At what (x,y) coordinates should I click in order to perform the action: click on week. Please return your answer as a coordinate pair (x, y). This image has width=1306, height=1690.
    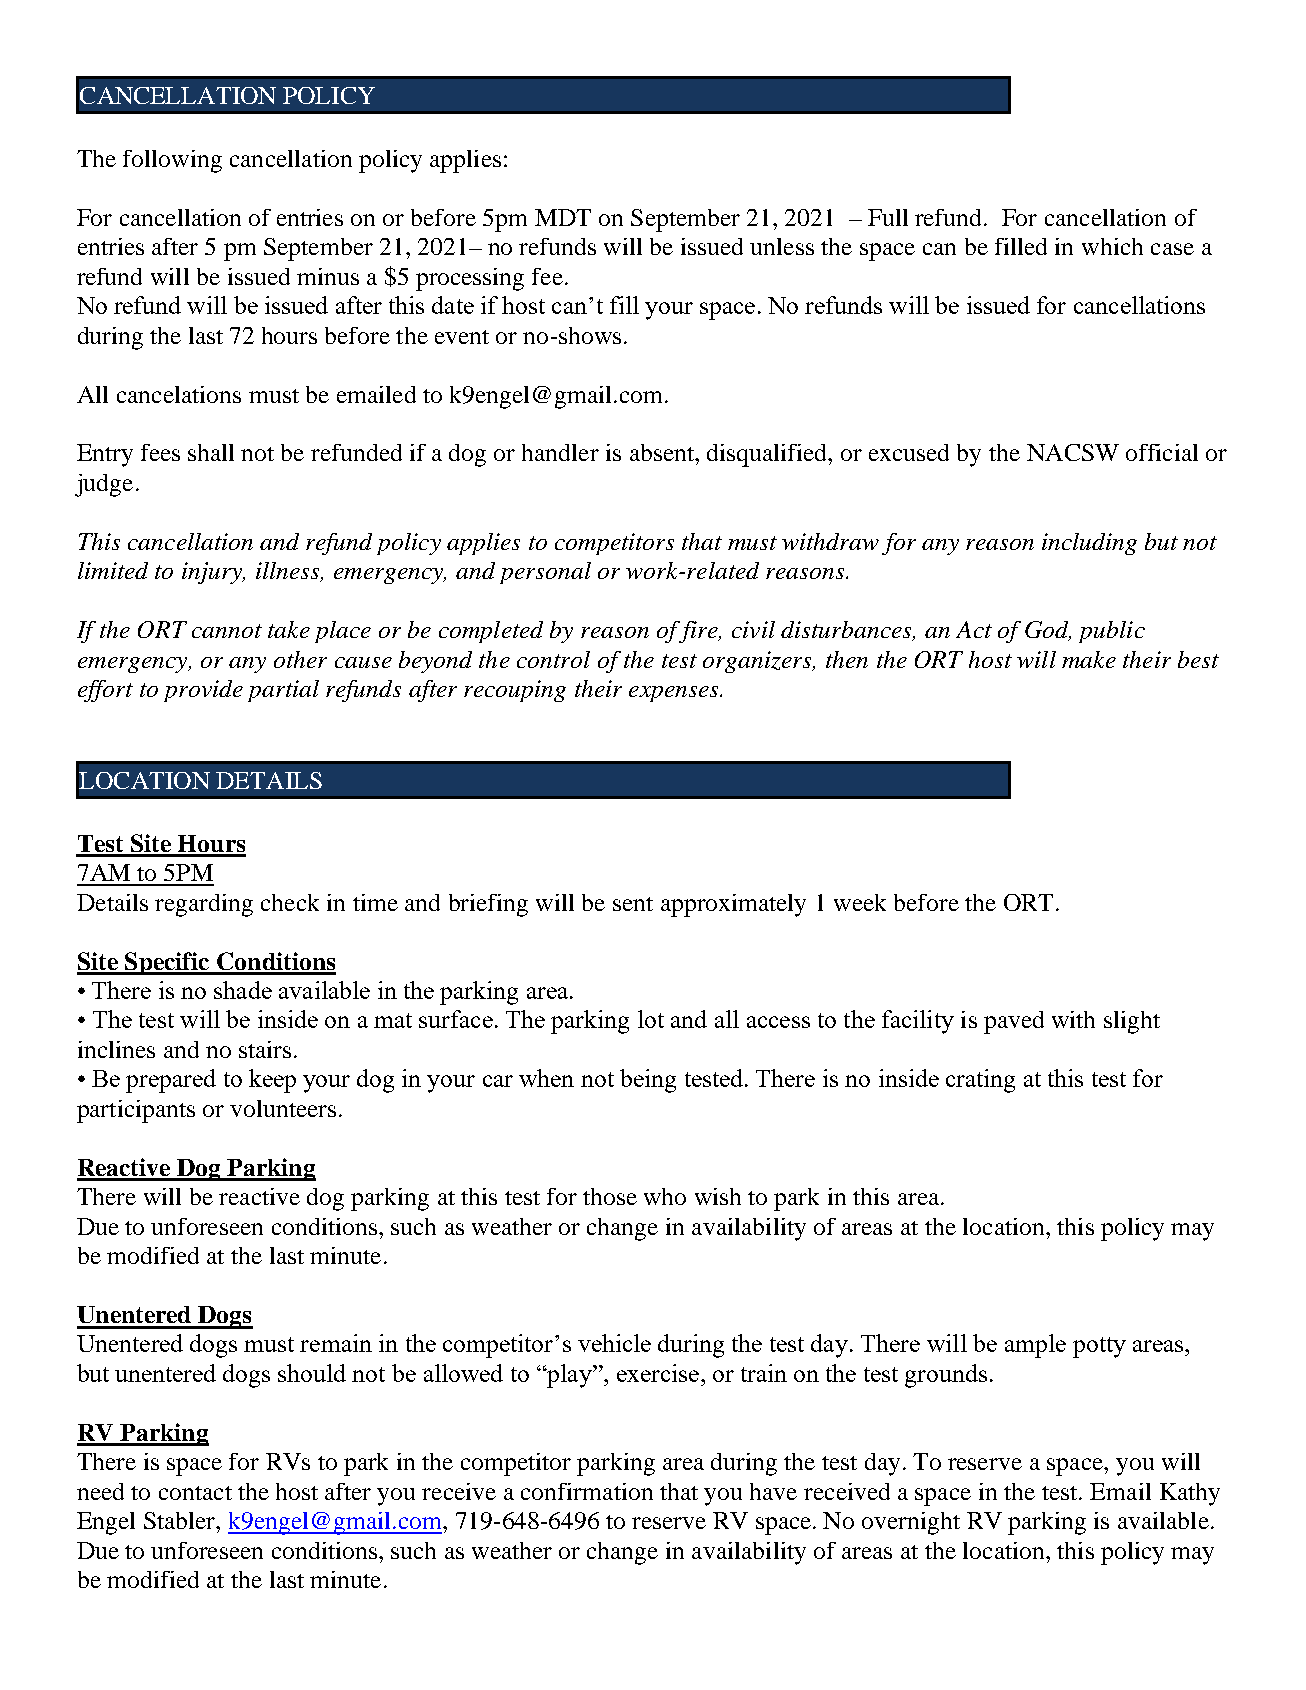
    Looking at the image, I should click on (860, 902).
